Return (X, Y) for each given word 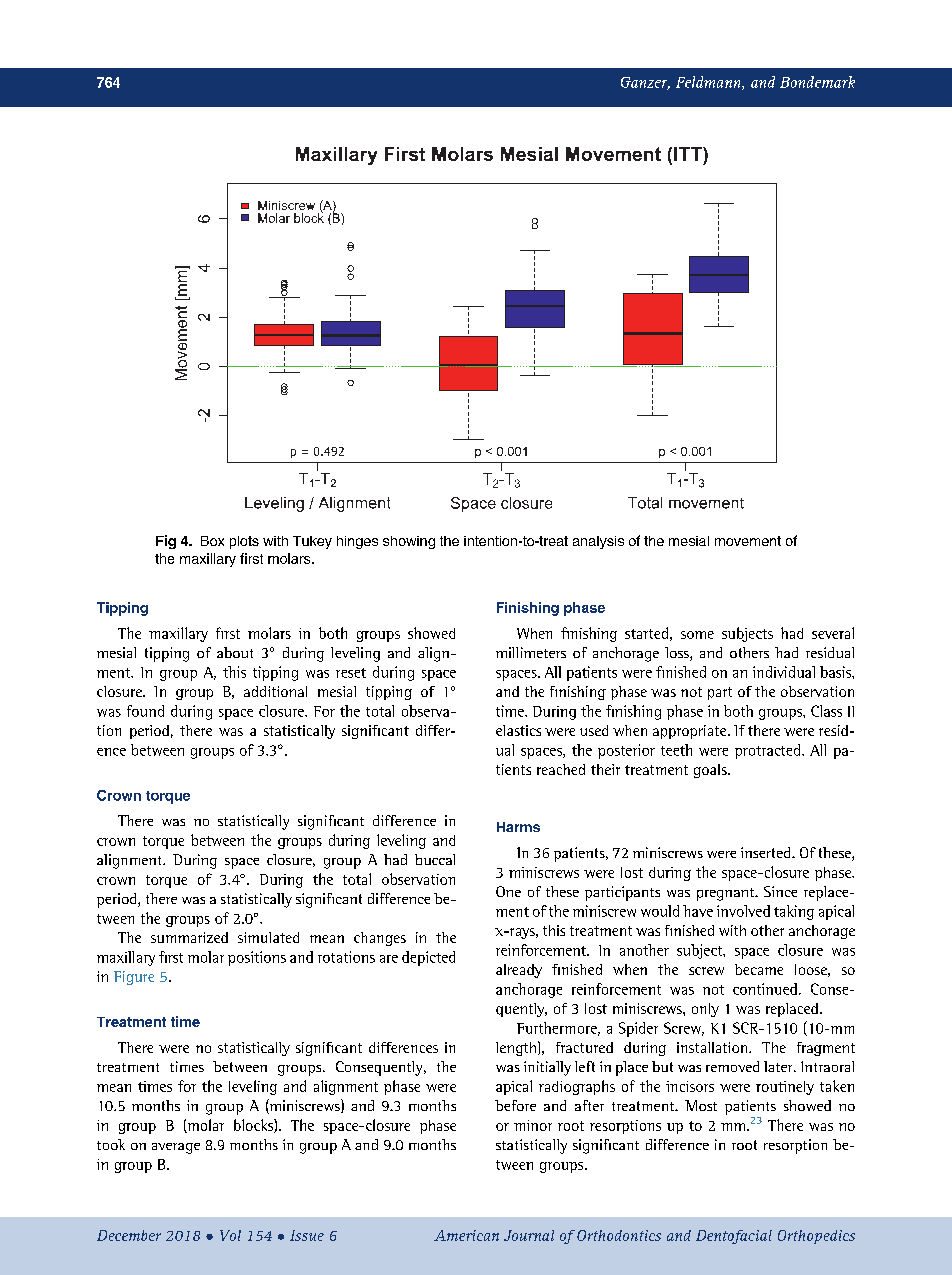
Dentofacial (734, 1237)
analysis (598, 542)
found (145, 711)
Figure (134, 978)
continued (765, 989)
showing (409, 542)
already (519, 971)
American (466, 1235)
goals (711, 771)
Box (212, 541)
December (129, 1235)
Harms (518, 827)
